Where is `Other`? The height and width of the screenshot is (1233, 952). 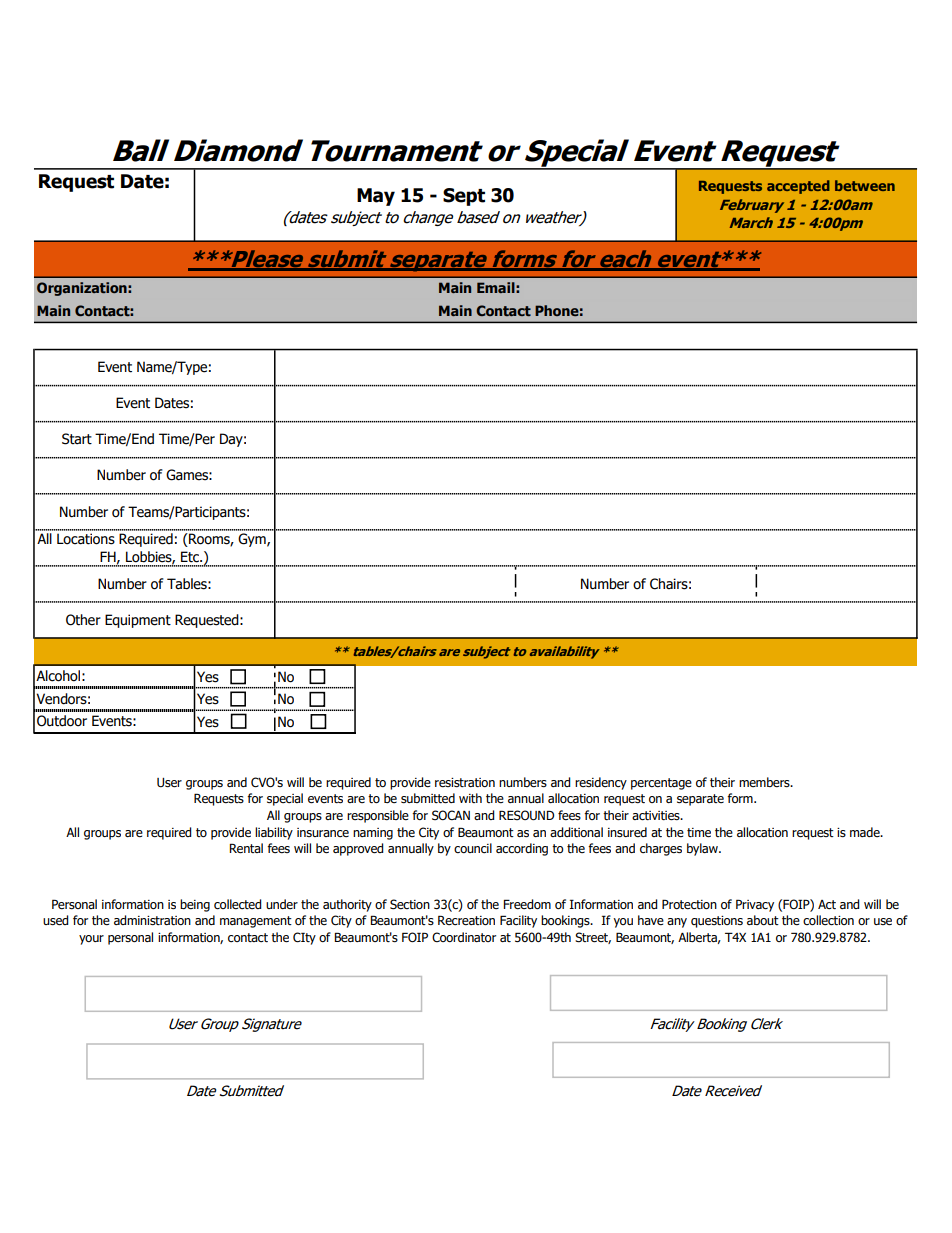
Other is located at coordinates (83, 620).
